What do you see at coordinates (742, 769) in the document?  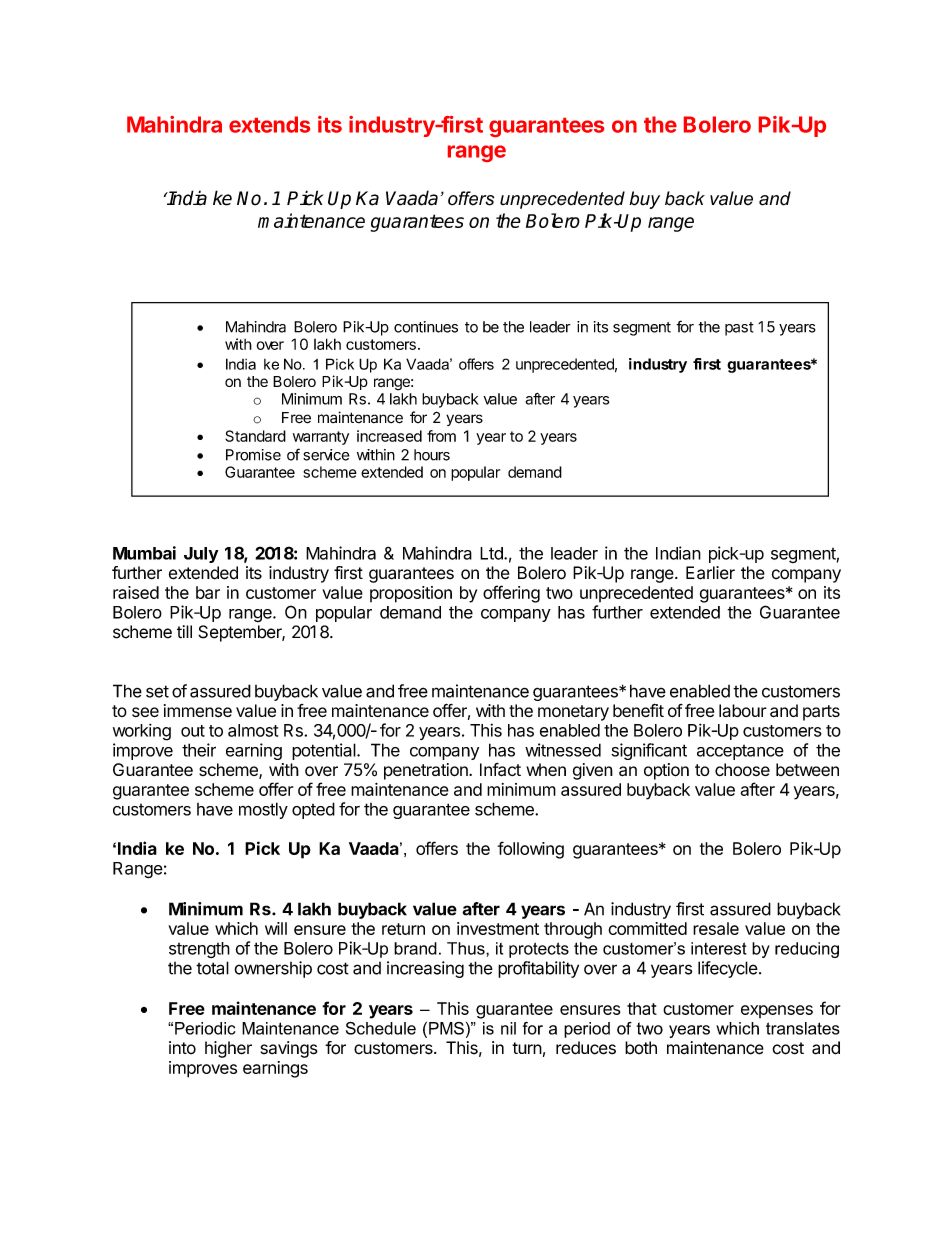 I see `choose` at bounding box center [742, 769].
